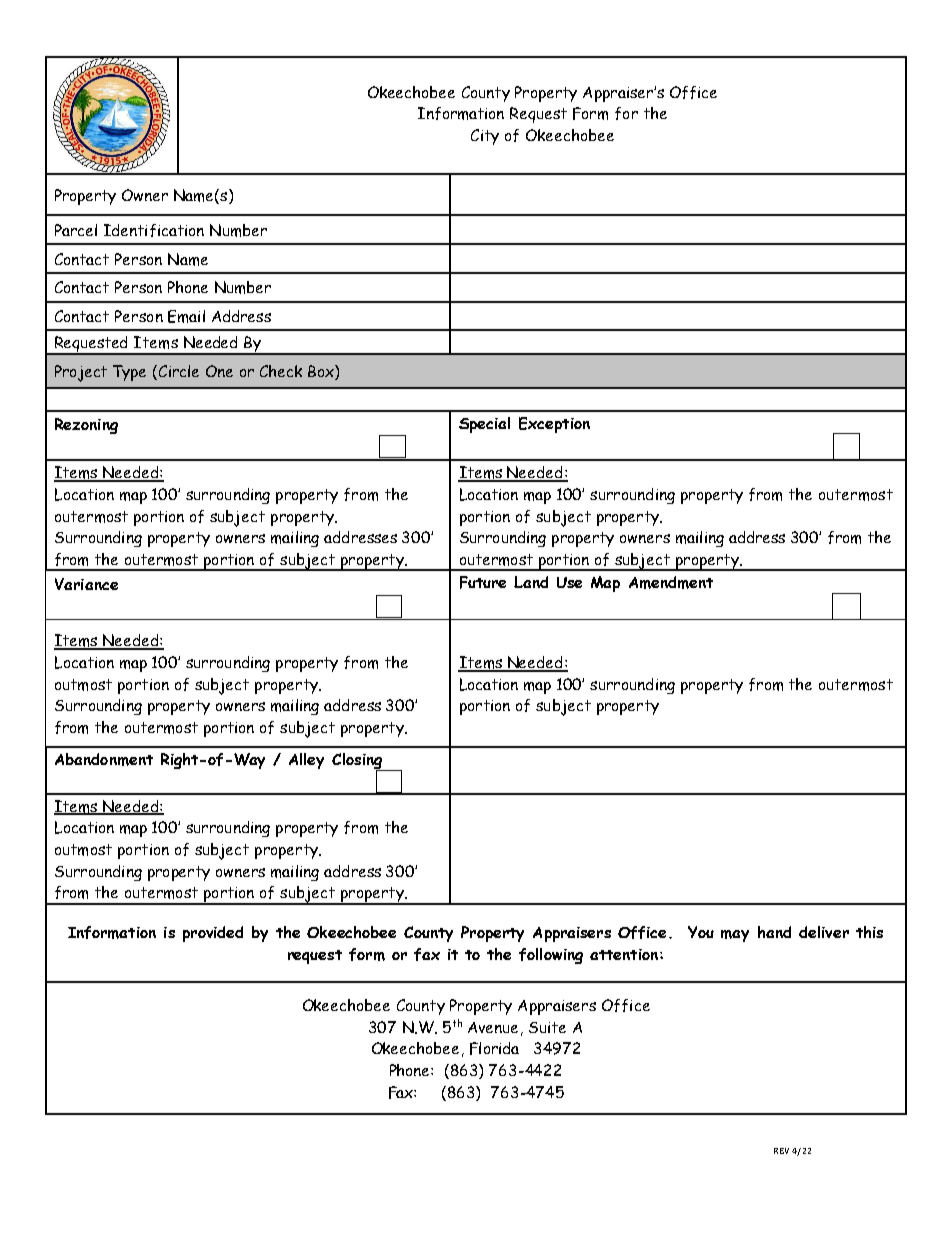  I want to click on Future, so click(483, 582).
